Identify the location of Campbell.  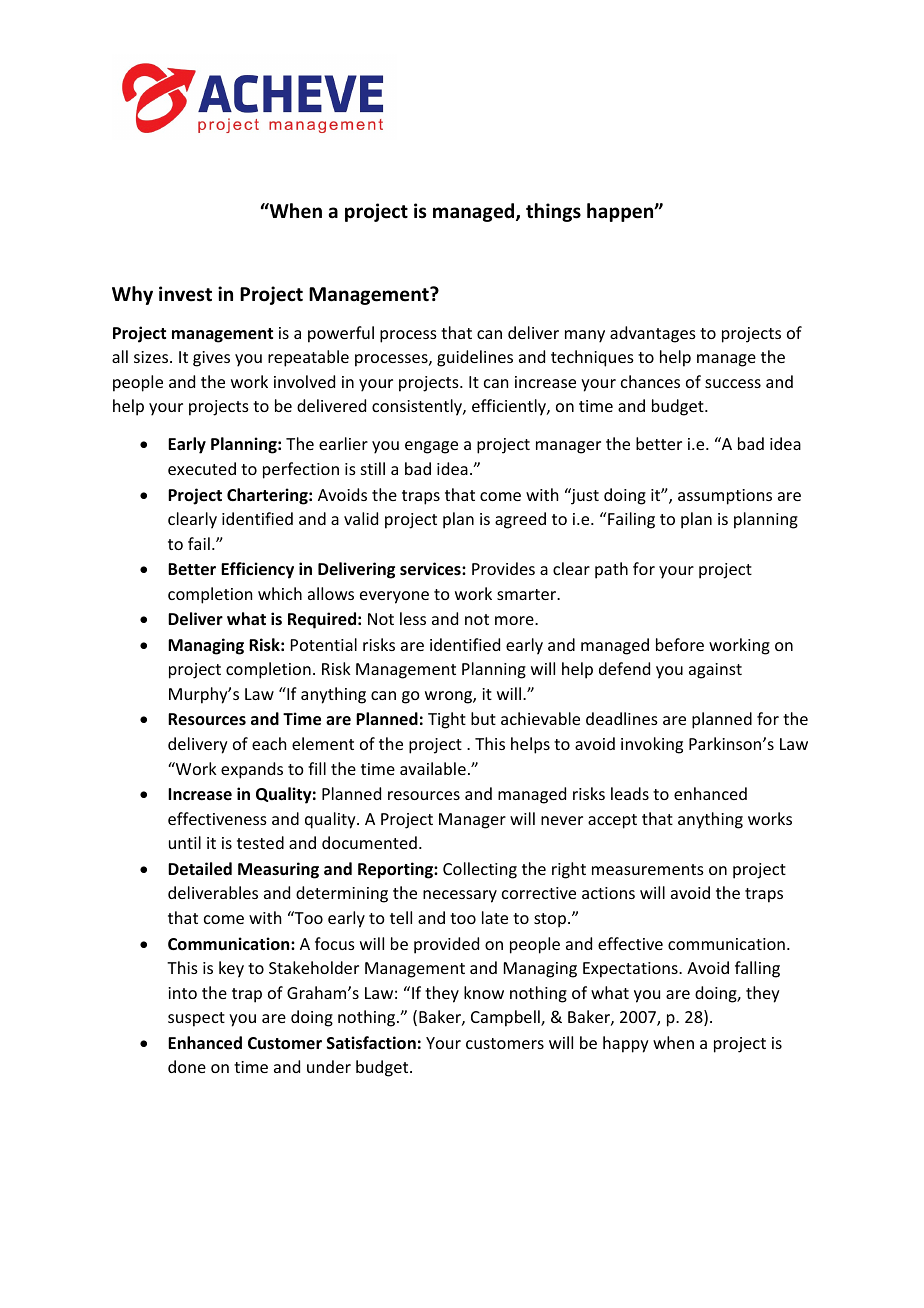
(506, 1018).
